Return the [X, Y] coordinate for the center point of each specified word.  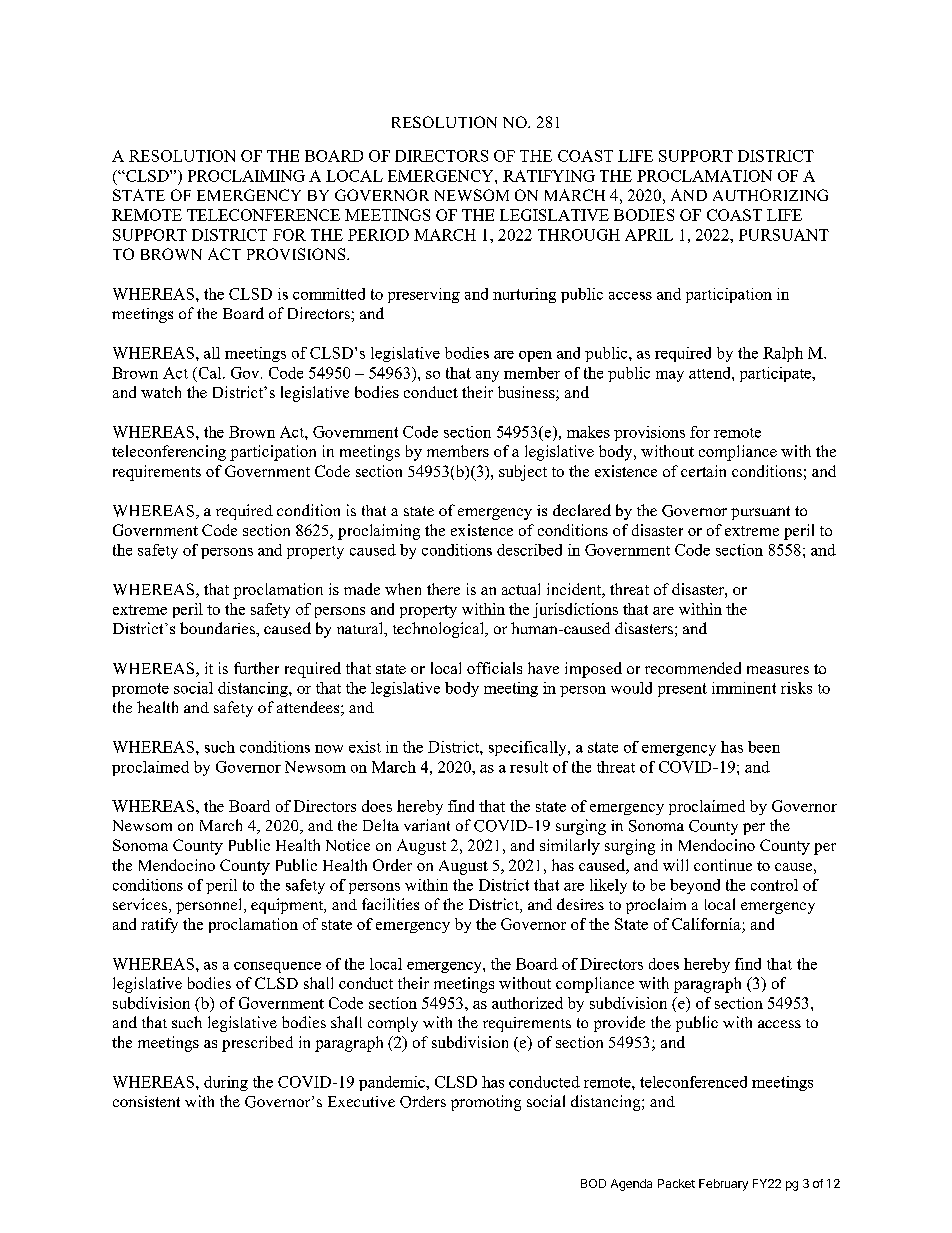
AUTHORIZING [770, 195]
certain [703, 471]
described [529, 550]
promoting [486, 1103]
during [226, 1083]
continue [723, 865]
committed [329, 294]
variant [427, 825]
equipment [288, 906]
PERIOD [378, 235]
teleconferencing [169, 453]
